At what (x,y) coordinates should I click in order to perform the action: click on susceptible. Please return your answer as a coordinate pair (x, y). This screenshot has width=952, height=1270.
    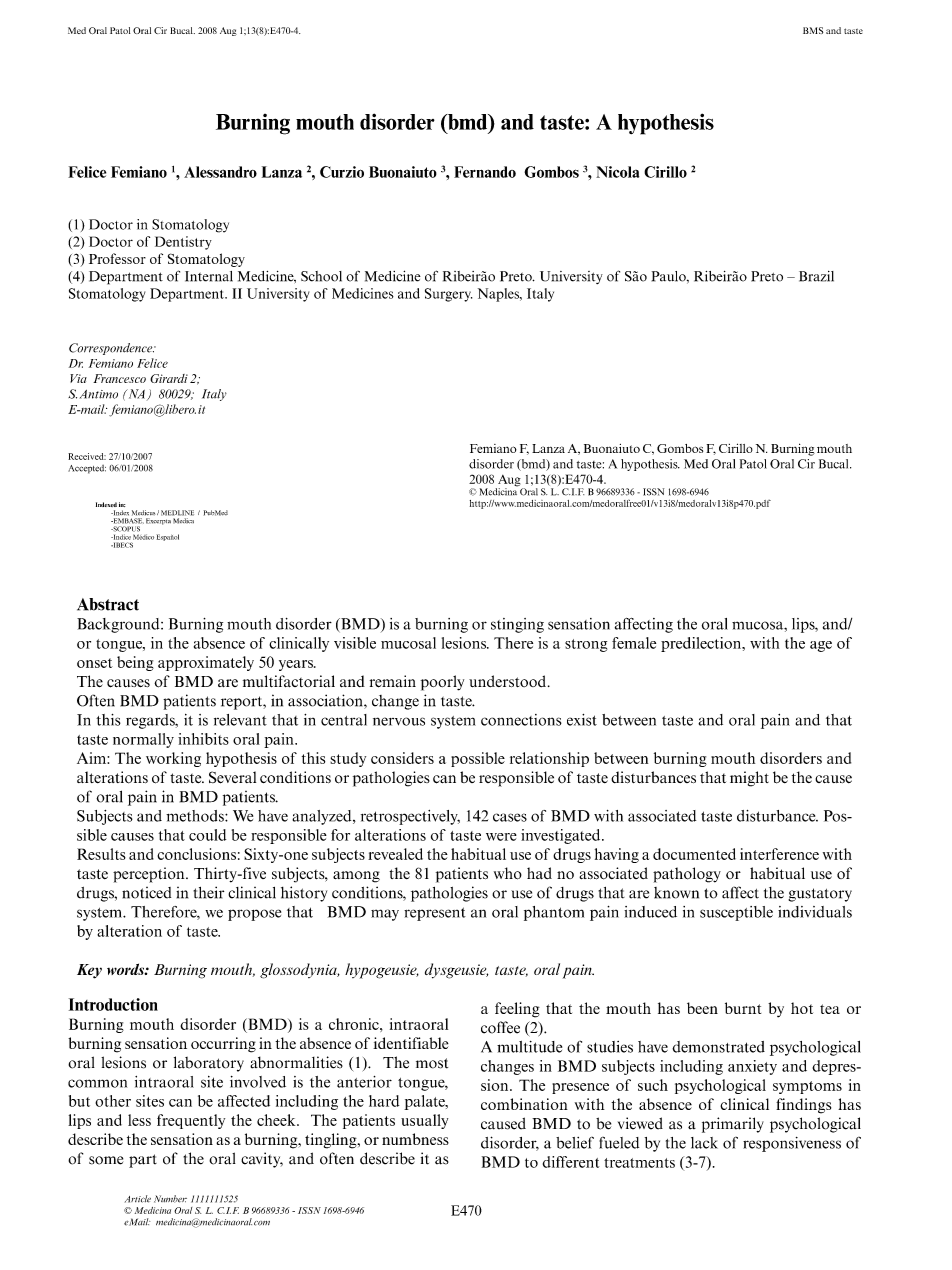
    Looking at the image, I should click on (736, 913).
